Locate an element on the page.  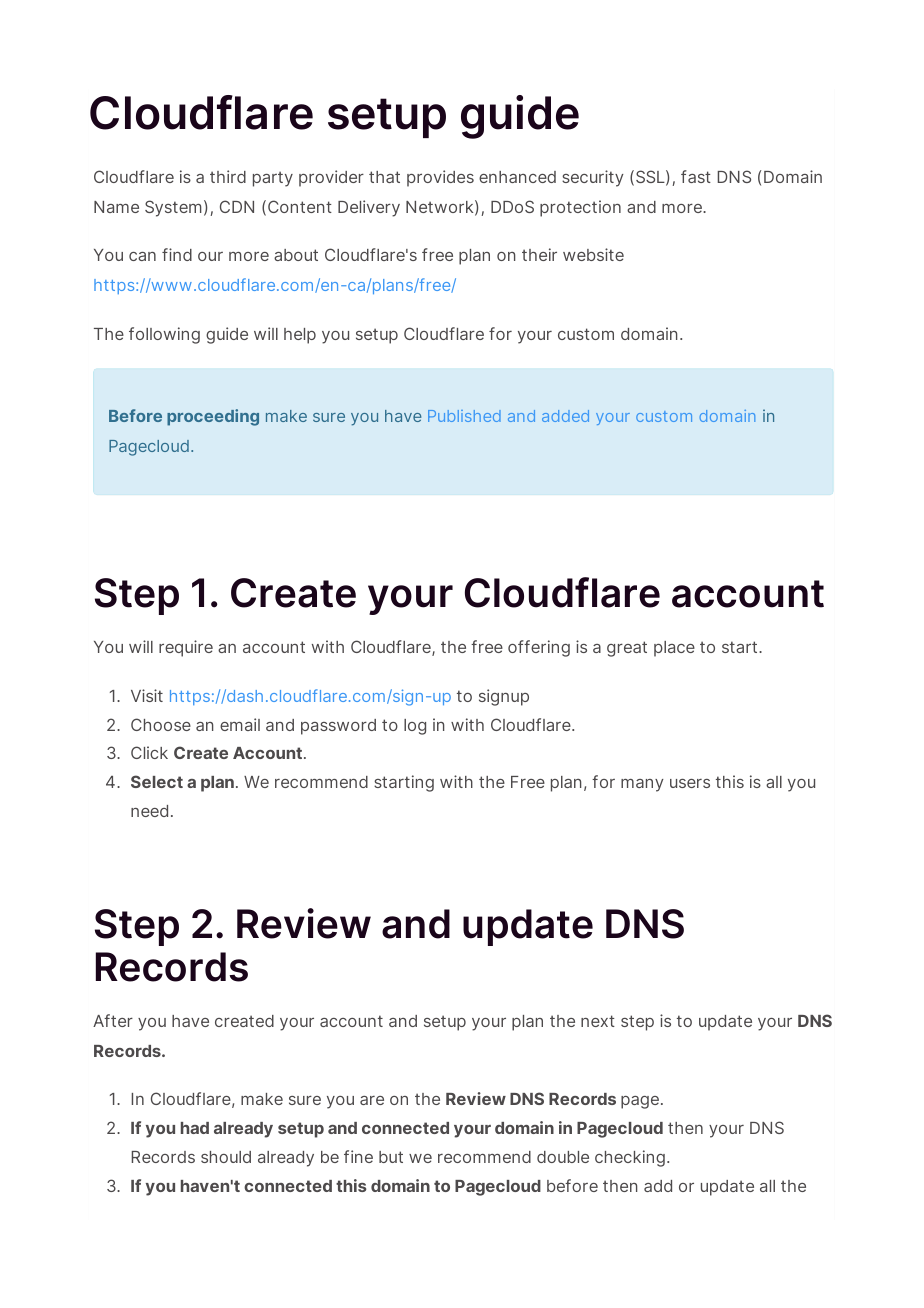
System is located at coordinates (173, 208).
